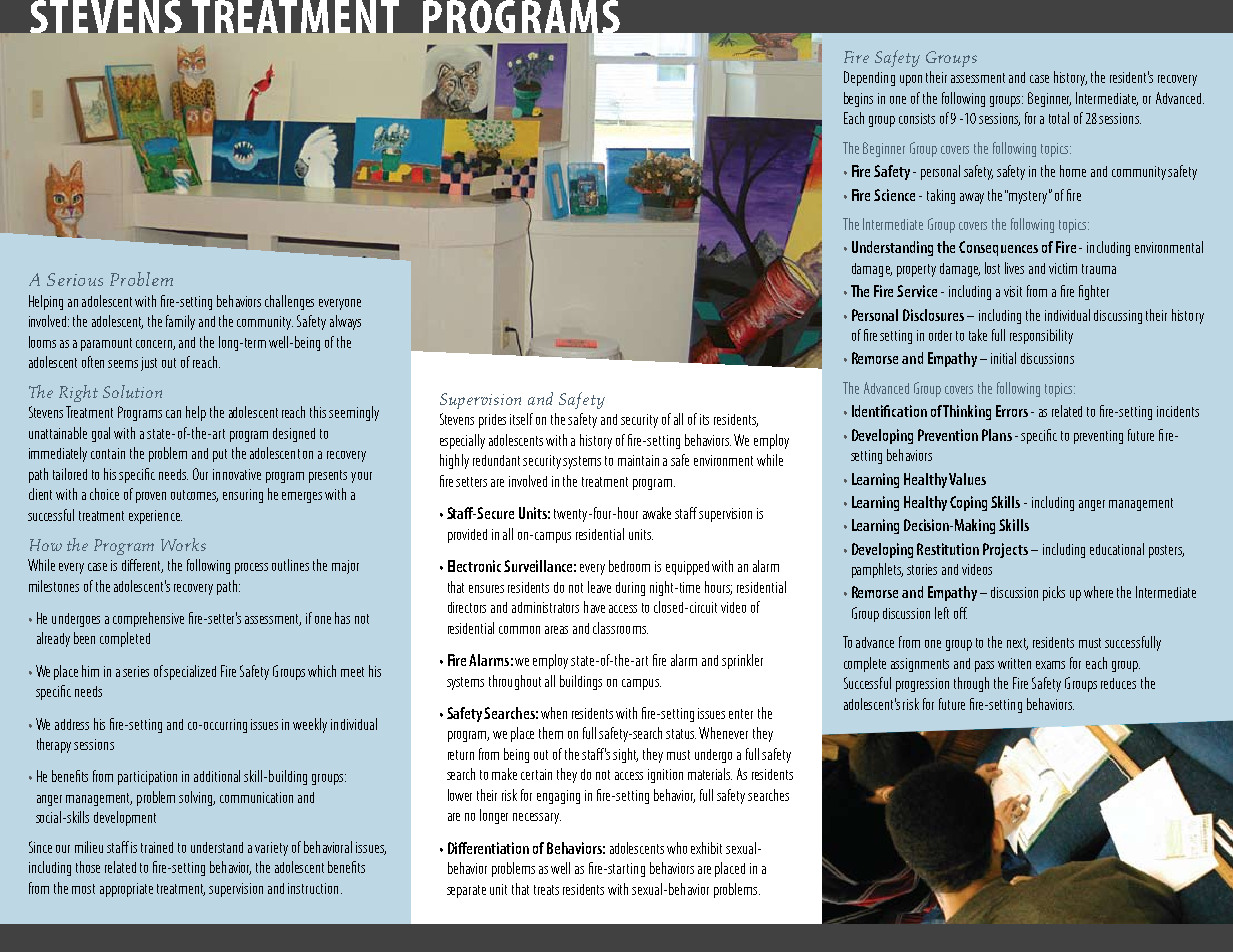 This page has height=952, width=1233. What do you see at coordinates (620, 628) in the page?
I see `classrooms` at bounding box center [620, 628].
